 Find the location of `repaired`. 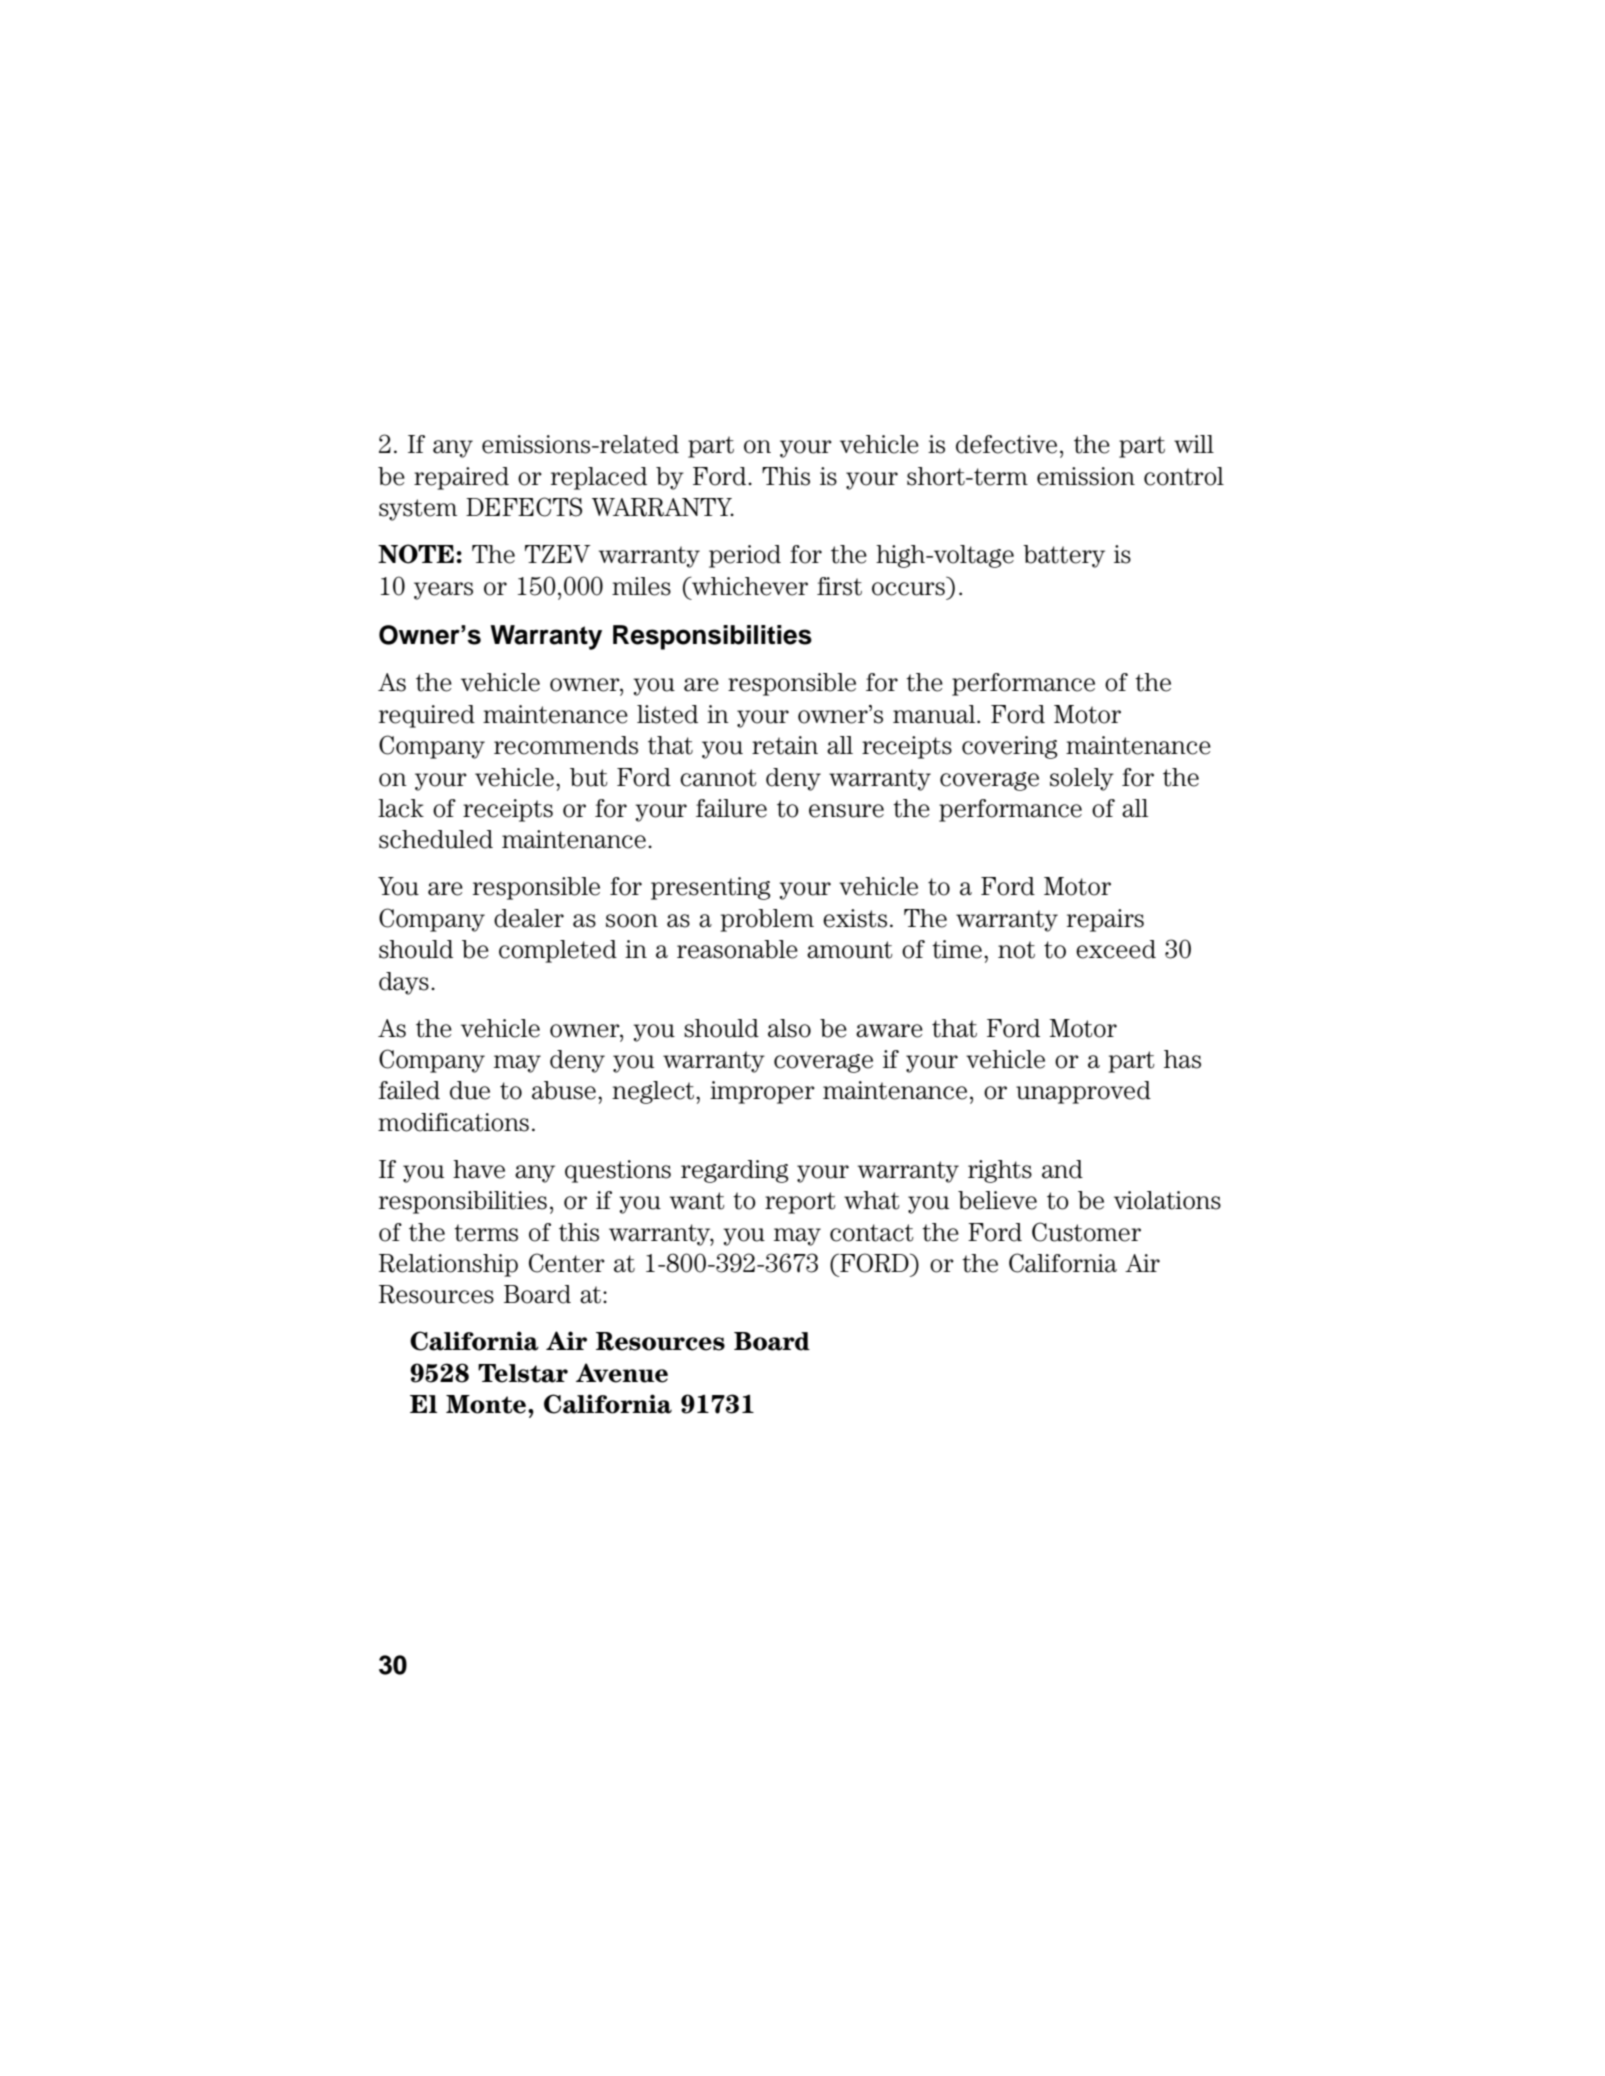

repaired is located at coordinates (461, 478).
